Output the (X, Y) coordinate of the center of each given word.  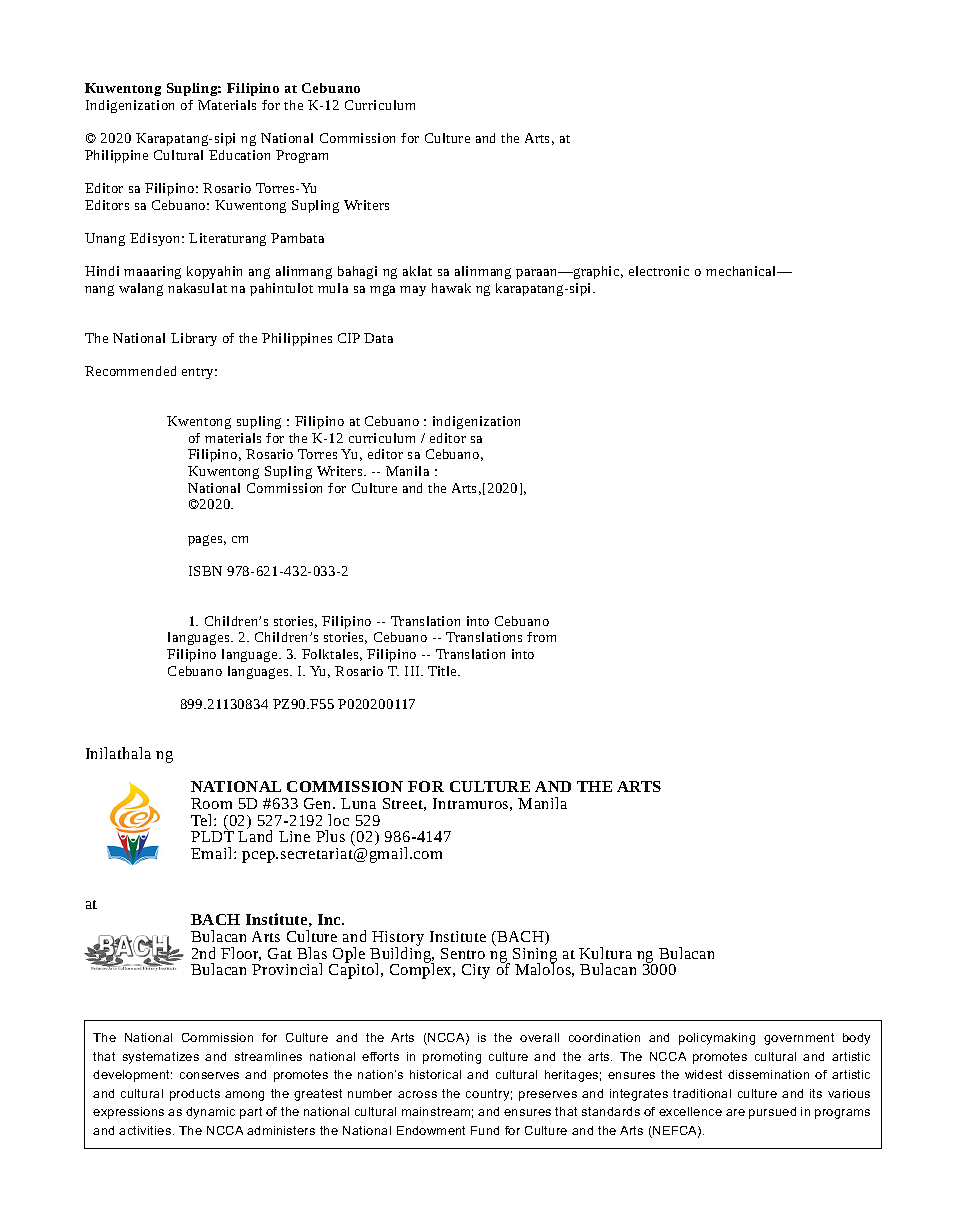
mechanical (742, 271)
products (195, 1095)
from (541, 637)
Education (239, 155)
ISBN (205, 571)
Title (443, 671)
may (413, 291)
